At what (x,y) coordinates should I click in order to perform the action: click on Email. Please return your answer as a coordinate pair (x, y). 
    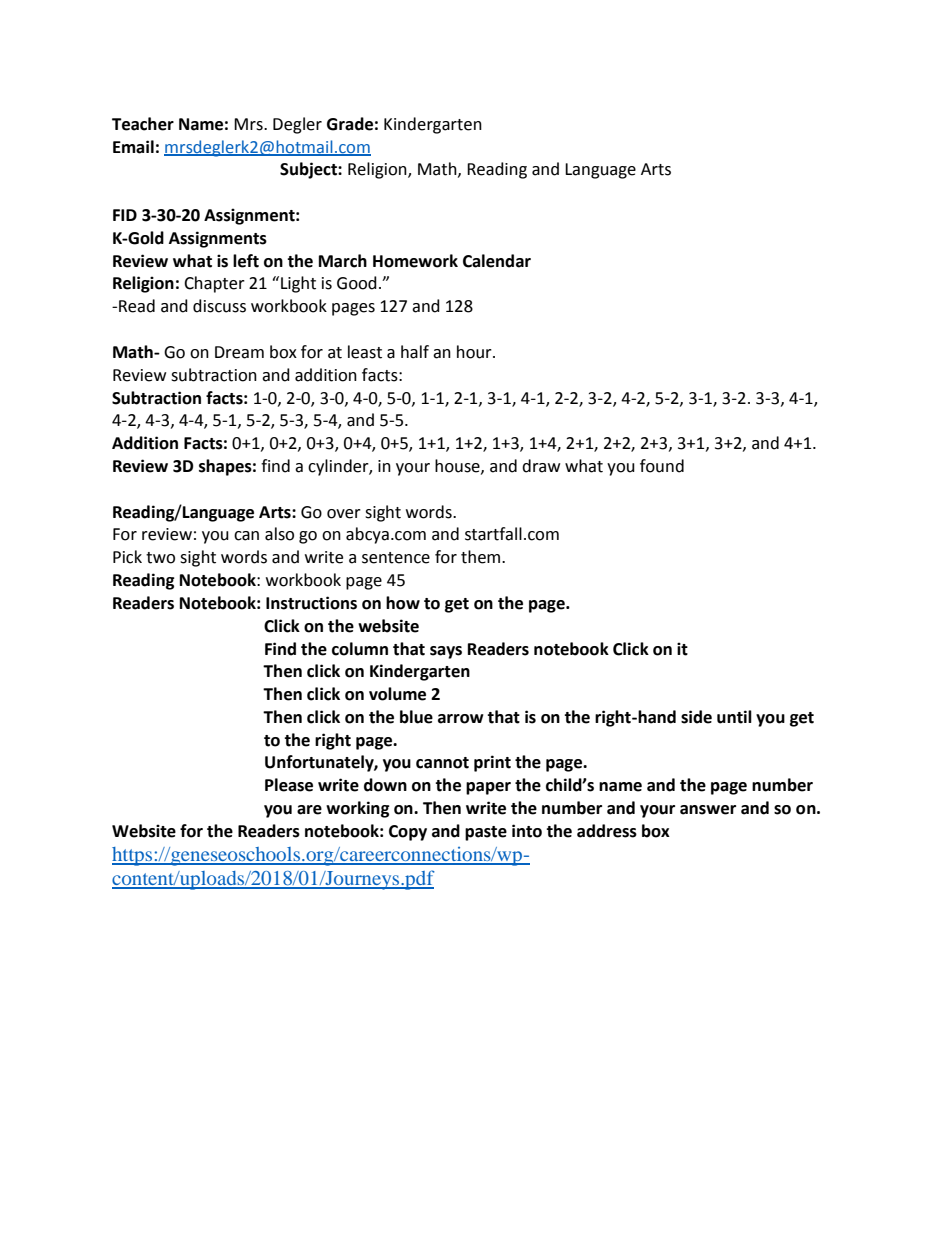
    Looking at the image, I should click on (133, 147).
